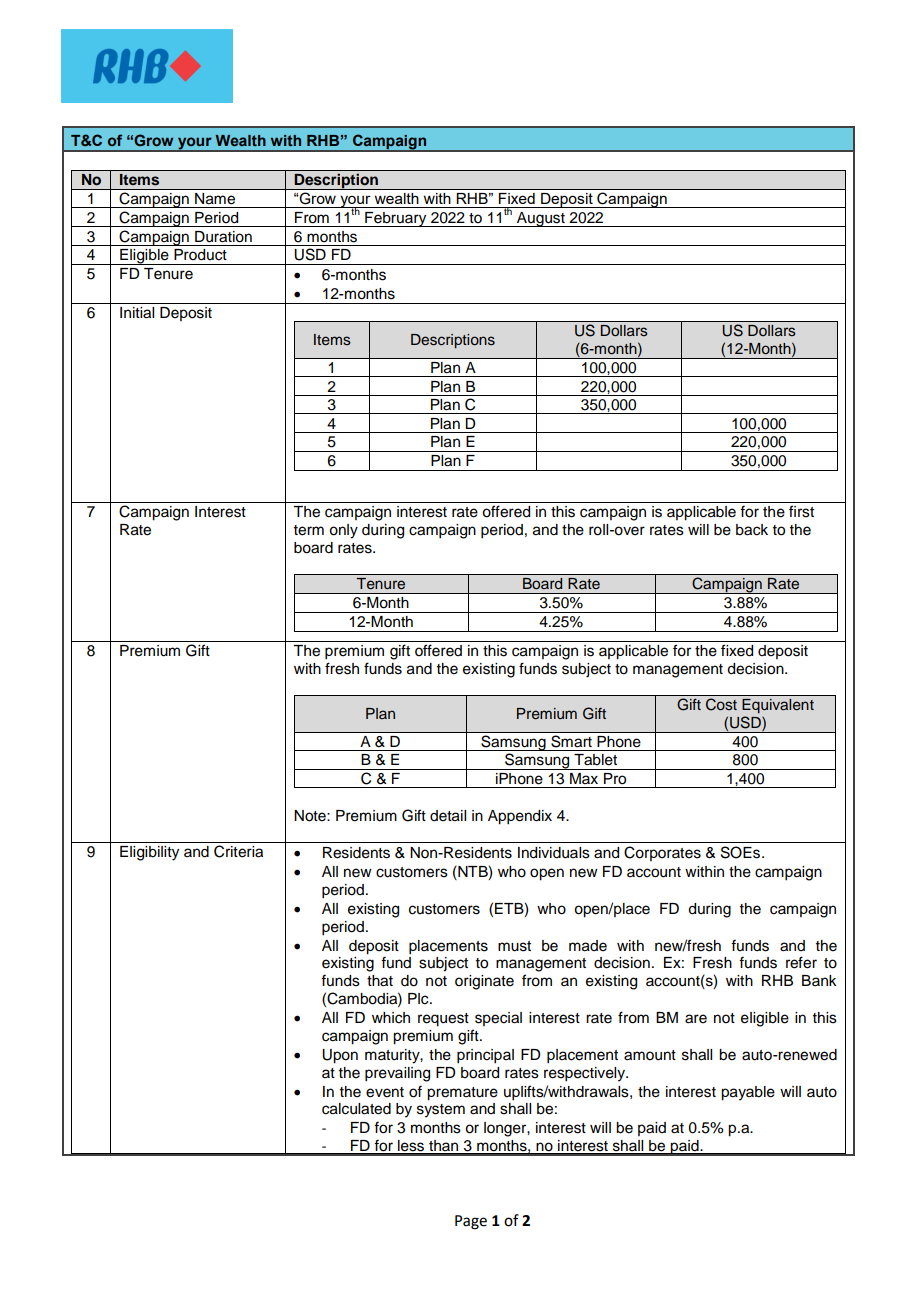 This screenshot has width=924, height=1307. What do you see at coordinates (149, 853) in the screenshot?
I see `Eligibility` at bounding box center [149, 853].
